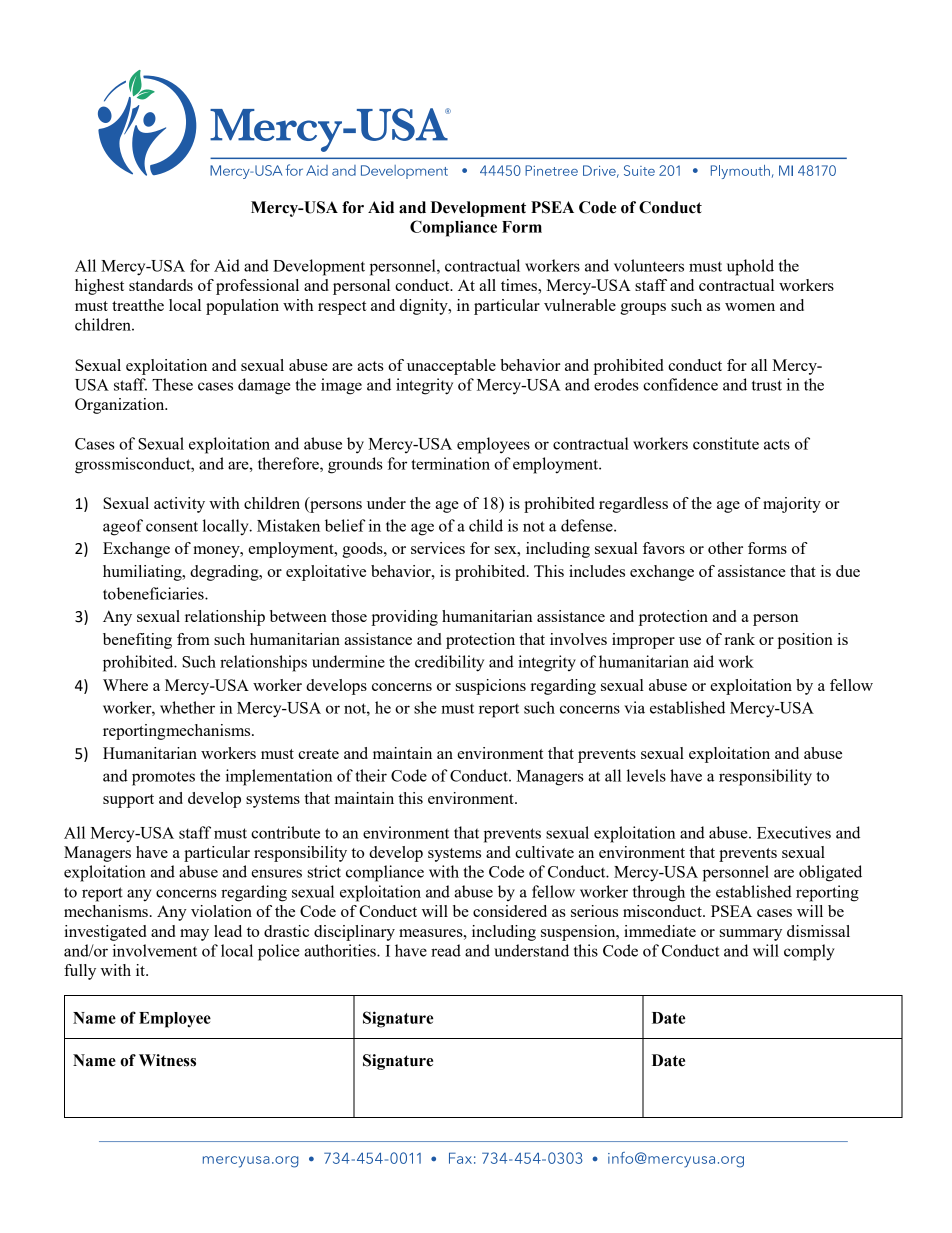  I want to click on Executives, so click(794, 832).
